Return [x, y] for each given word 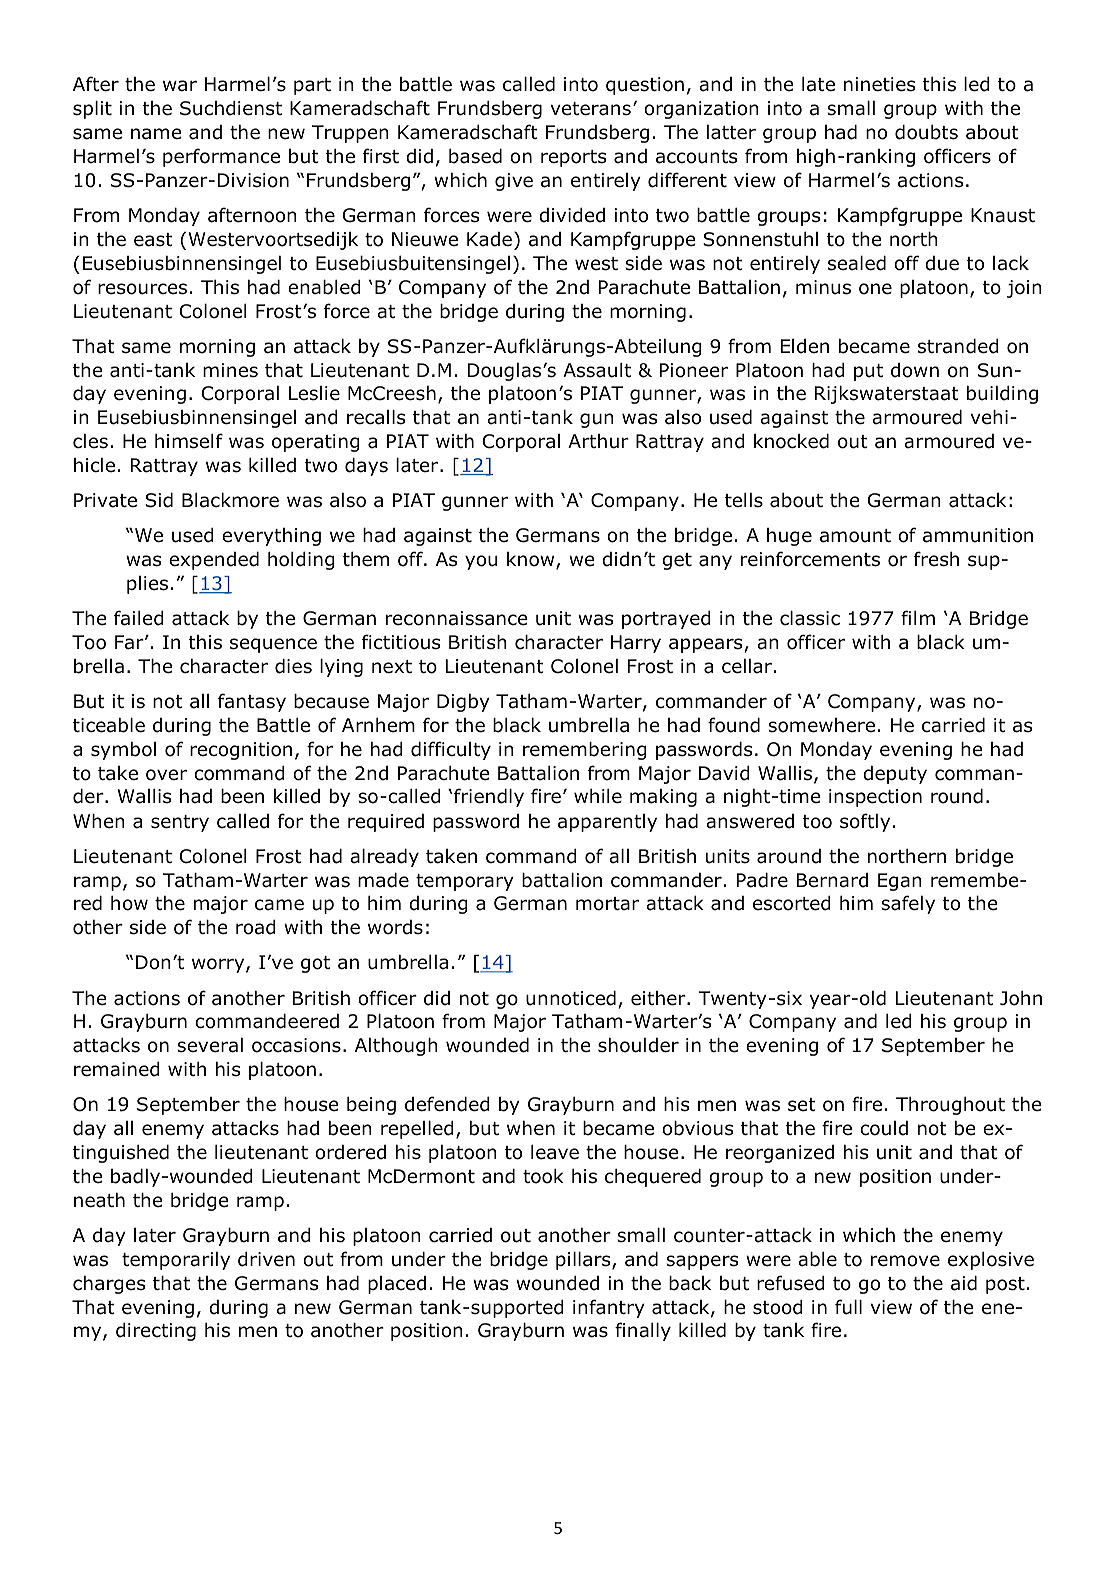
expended [214, 561]
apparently [607, 823]
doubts [926, 132]
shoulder [638, 1045]
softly [865, 822]
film [918, 617]
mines [230, 370]
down [915, 370]
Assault [597, 370]
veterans [591, 109]
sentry [180, 823]
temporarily [176, 1261]
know [532, 561]
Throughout [950, 1106]
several [210, 1045]
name [156, 134]
